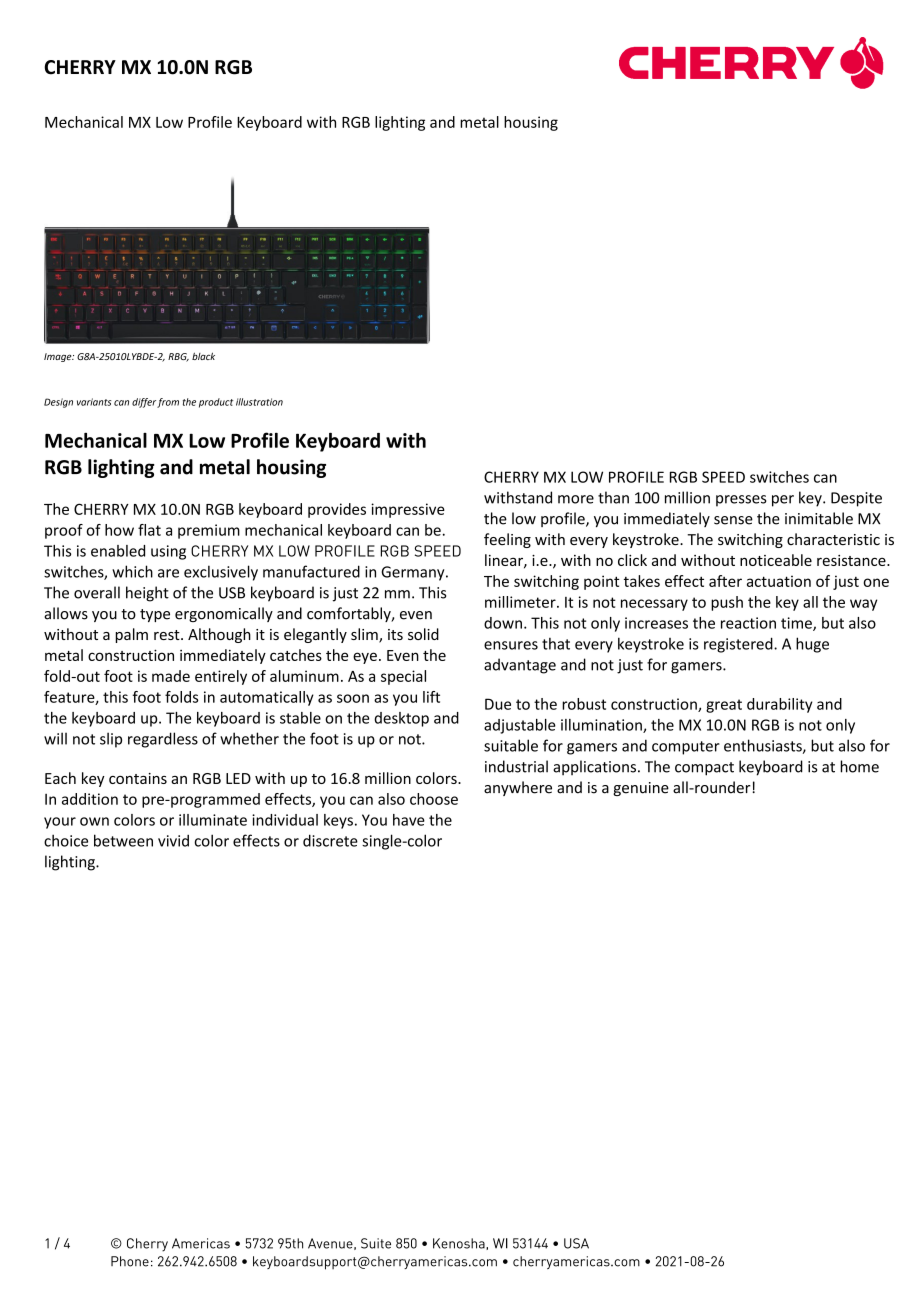 The image size is (924, 1308). What do you see at coordinates (779, 581) in the image?
I see `actuation` at bounding box center [779, 581].
